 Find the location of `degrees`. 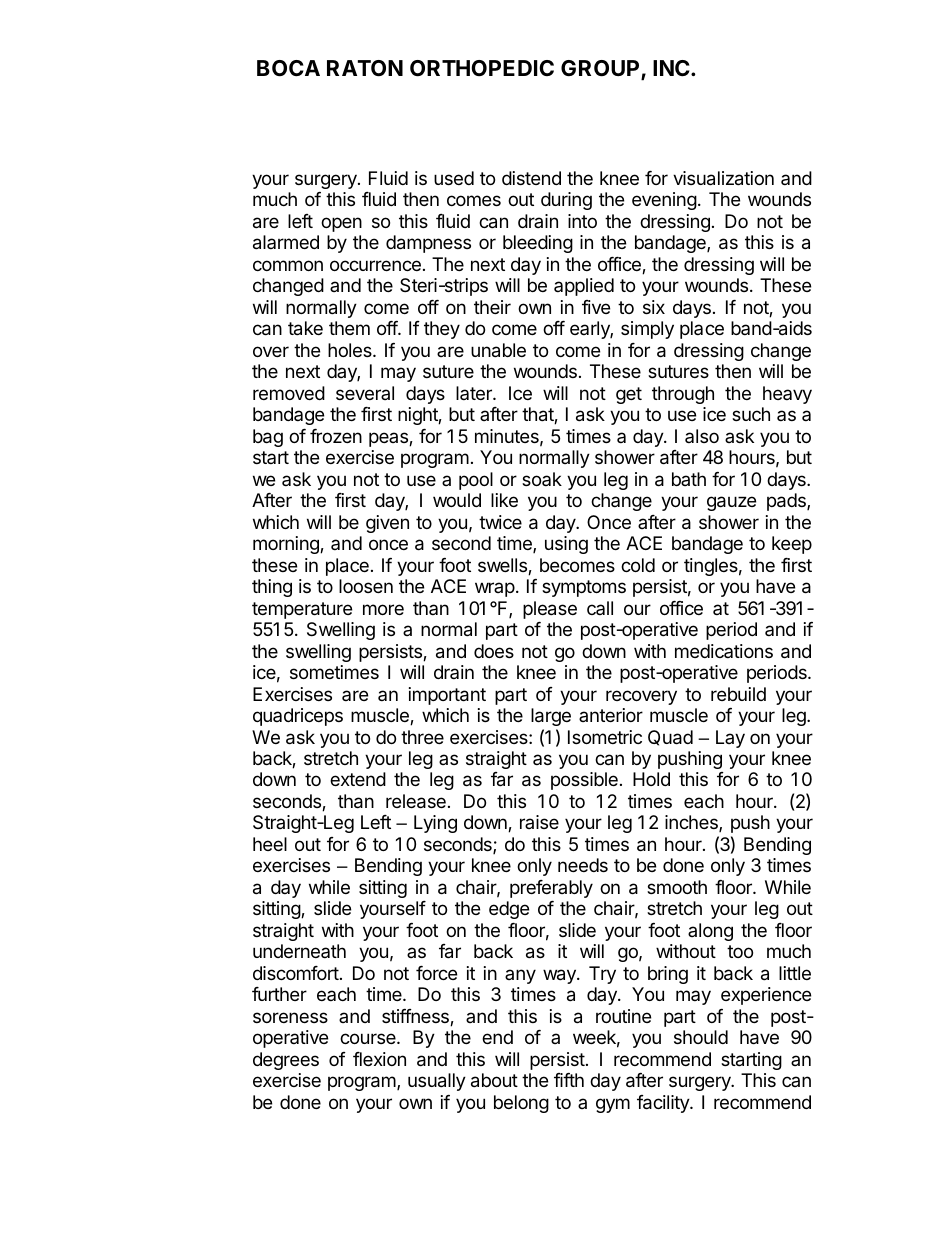

degrees is located at coordinates (286, 1061).
